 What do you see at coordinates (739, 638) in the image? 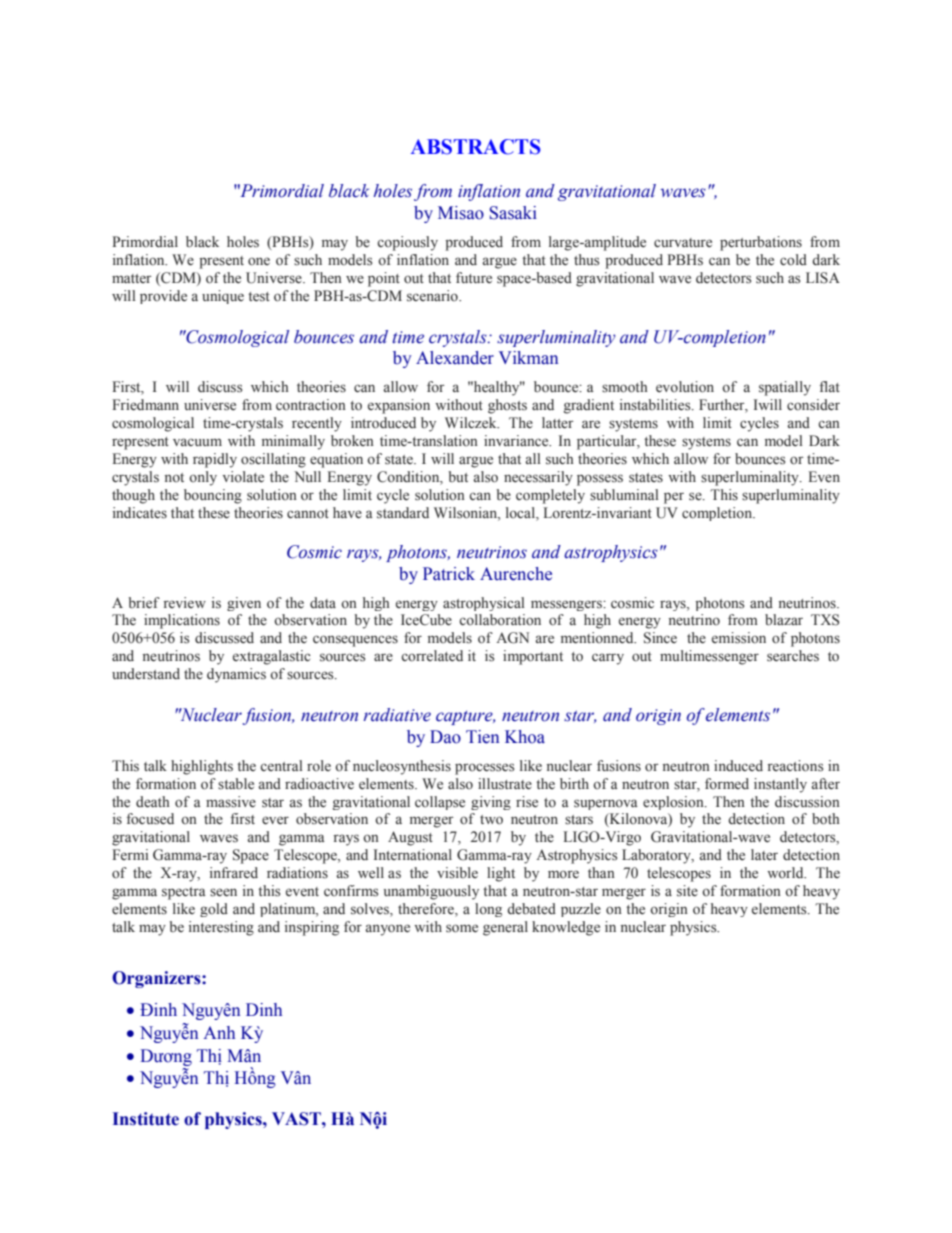
I see `emission` at bounding box center [739, 638].
